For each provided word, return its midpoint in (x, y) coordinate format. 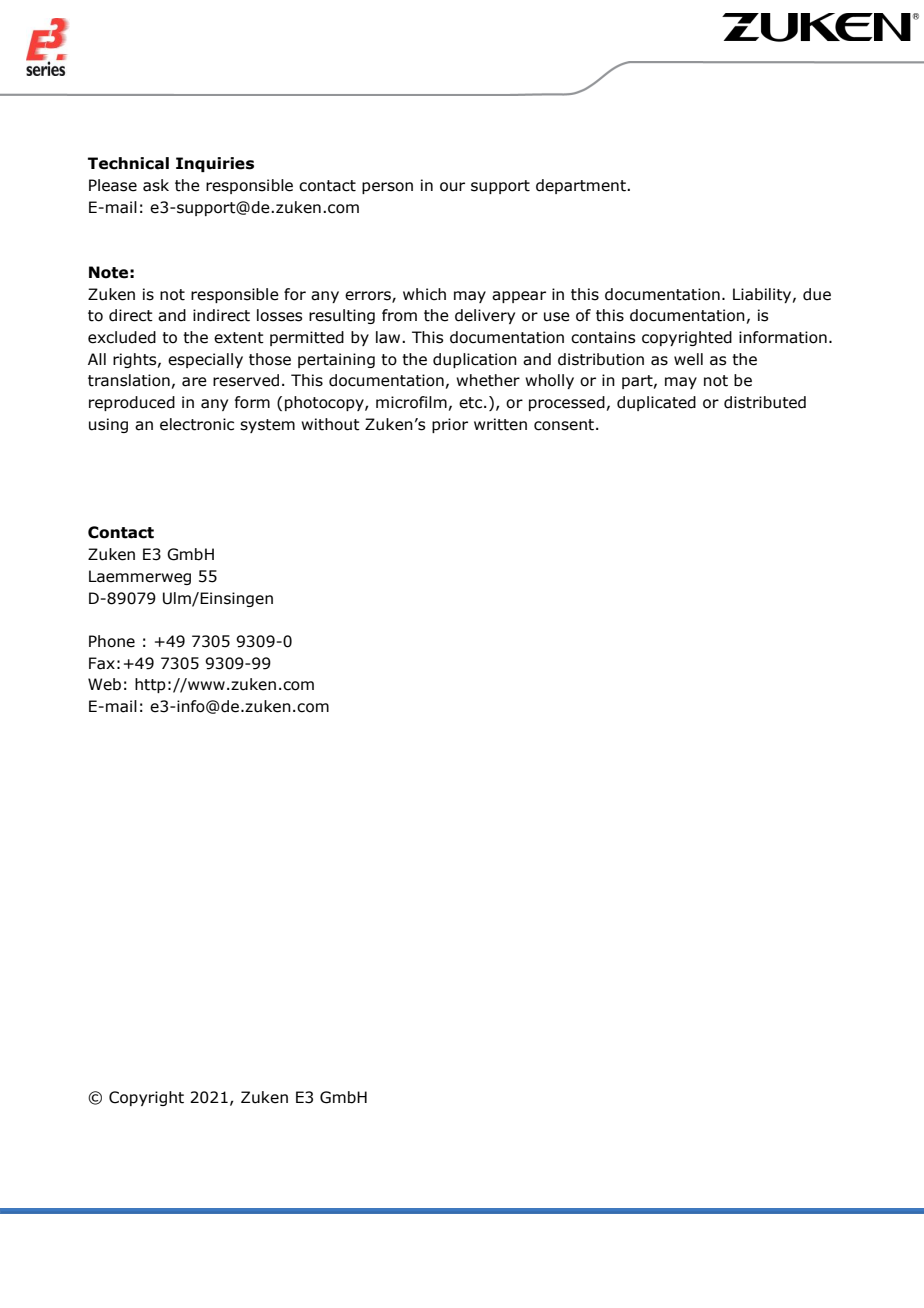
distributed (765, 402)
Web (104, 684)
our (452, 187)
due (817, 294)
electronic (197, 424)
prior (450, 425)
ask (156, 185)
